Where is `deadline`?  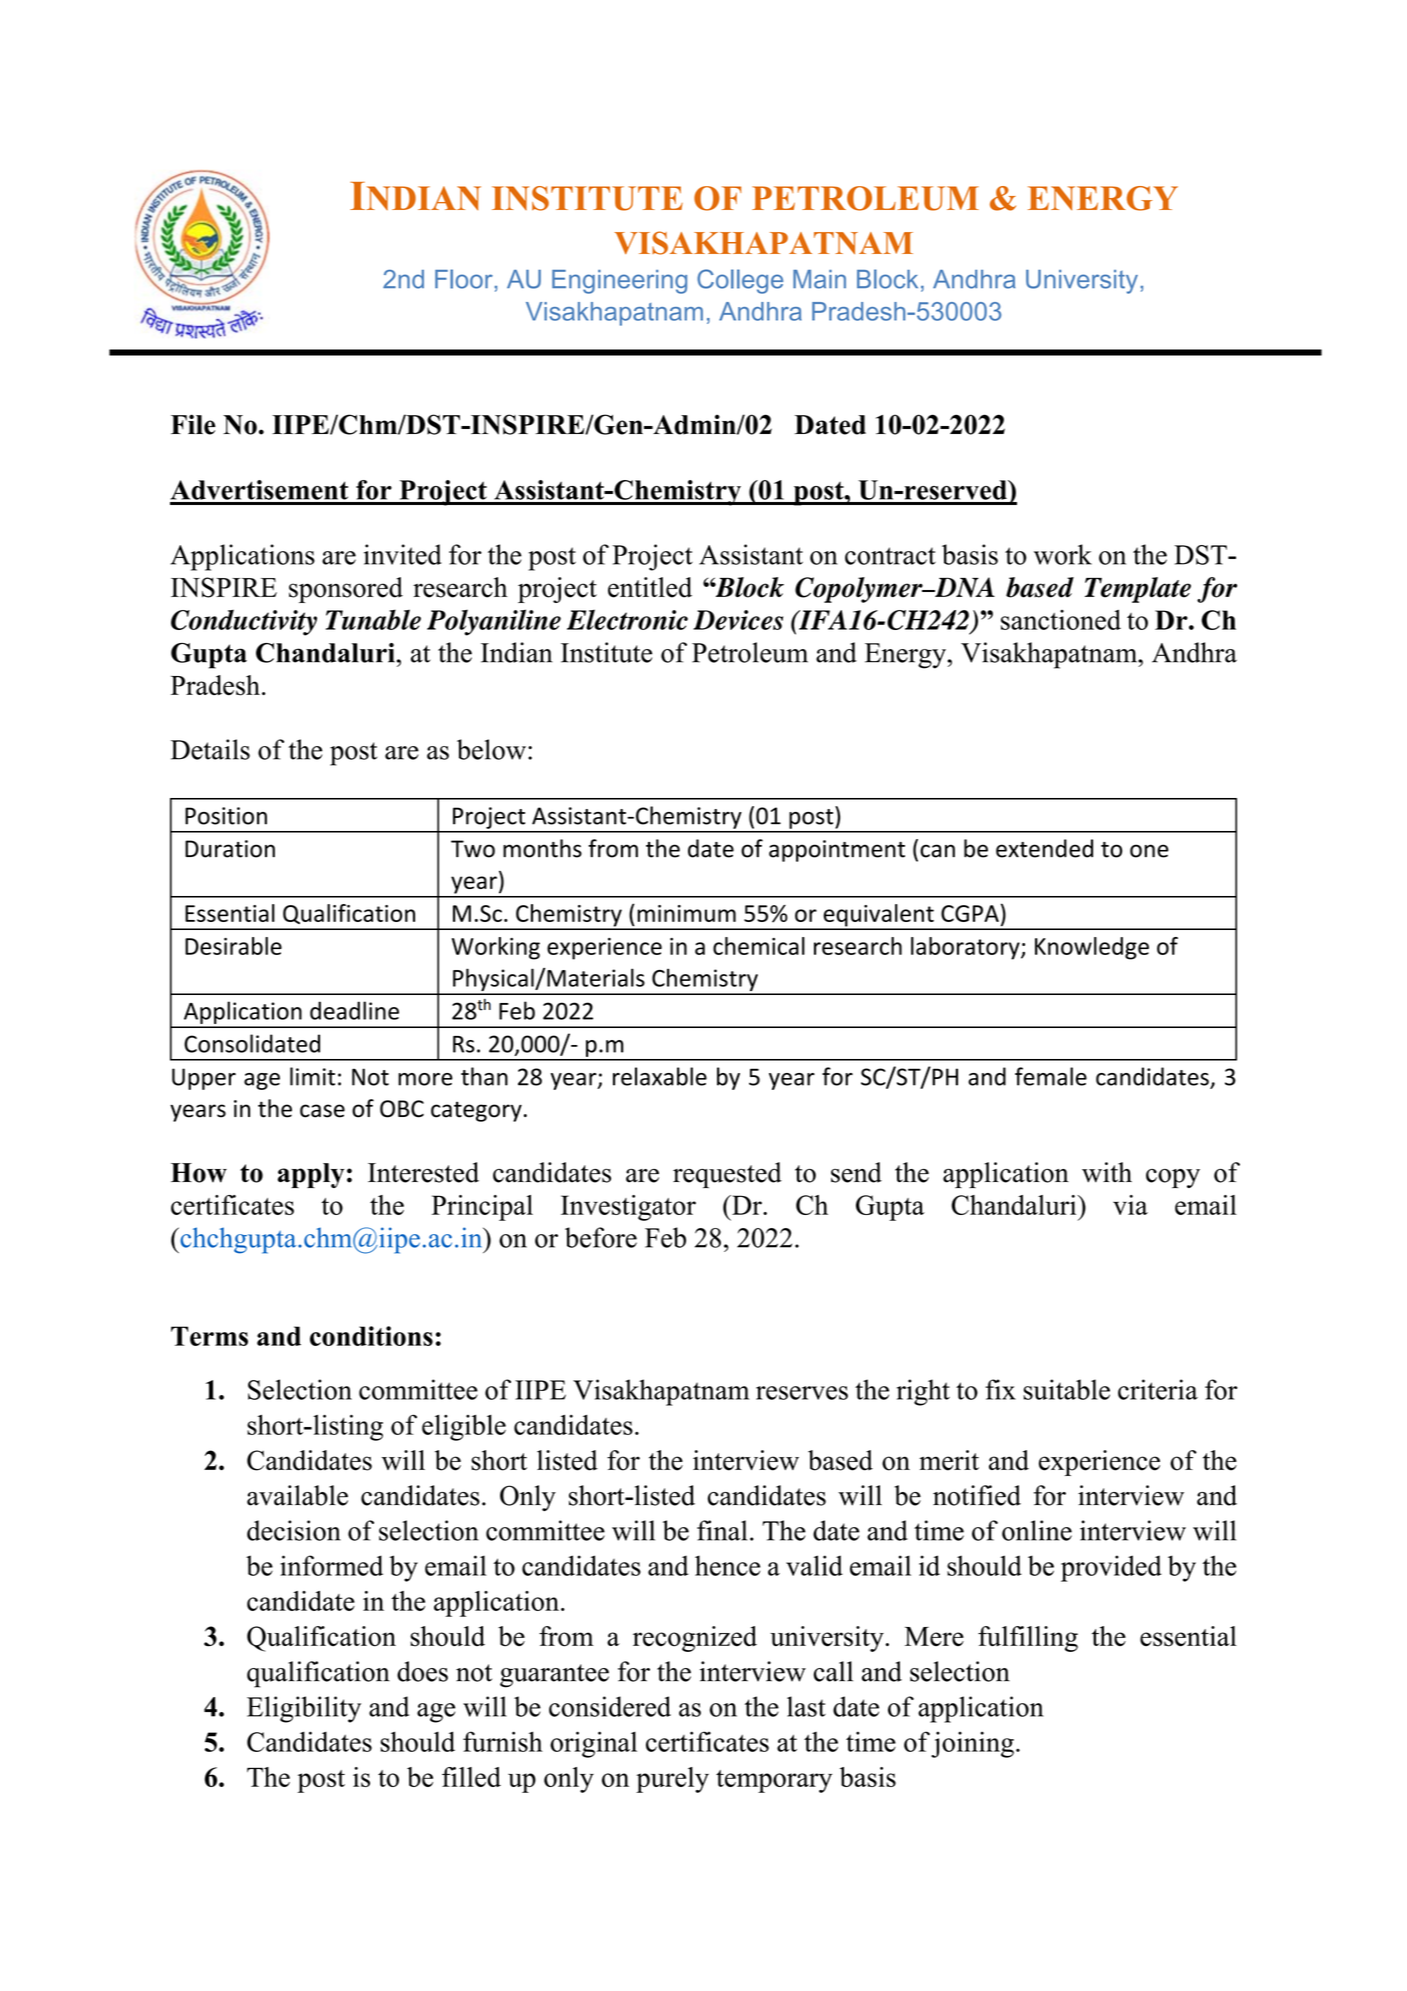
deadline is located at coordinates (354, 1010).
